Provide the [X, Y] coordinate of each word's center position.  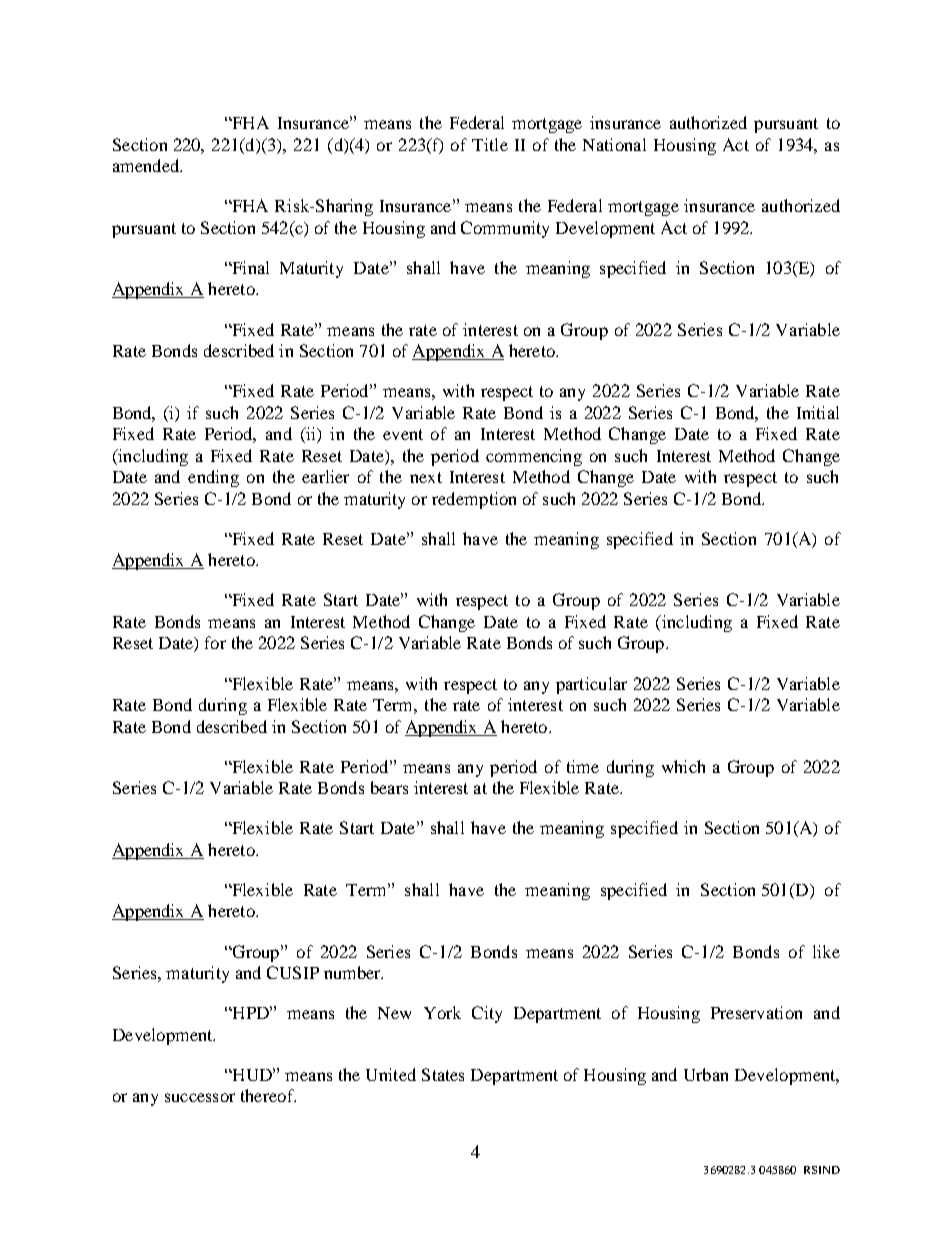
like [826, 951]
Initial [818, 412]
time [583, 766]
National [614, 144]
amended [147, 165]
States [443, 1074]
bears [389, 787]
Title [490, 144]
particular [591, 685]
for [215, 642]
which [683, 766]
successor [200, 1097]
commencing [534, 457]
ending [213, 478]
